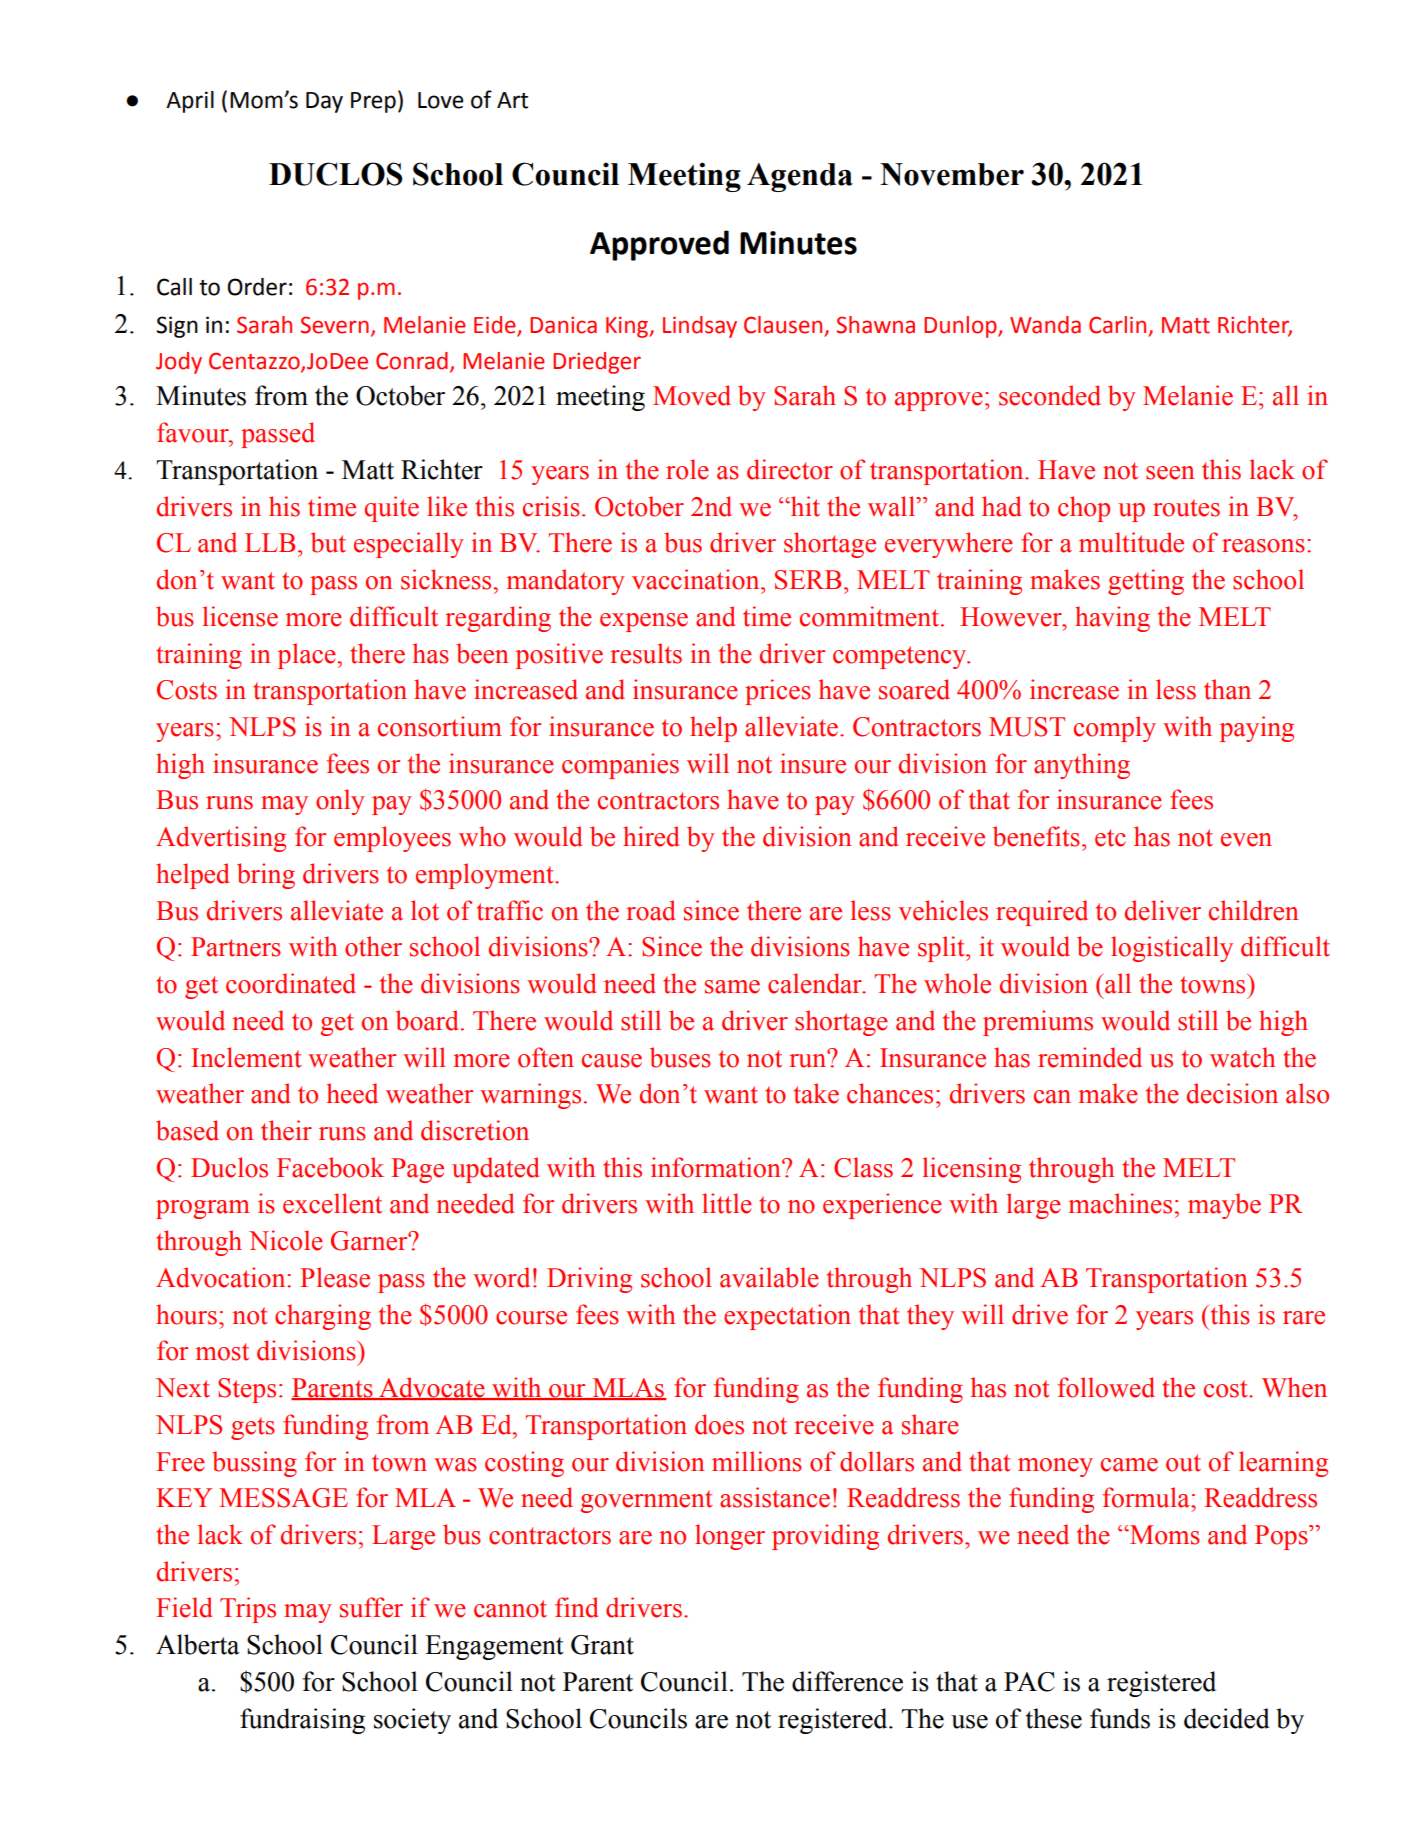 This image has width=1416, height=1833. What do you see at coordinates (1120, 1718) in the image?
I see `funds` at bounding box center [1120, 1718].
